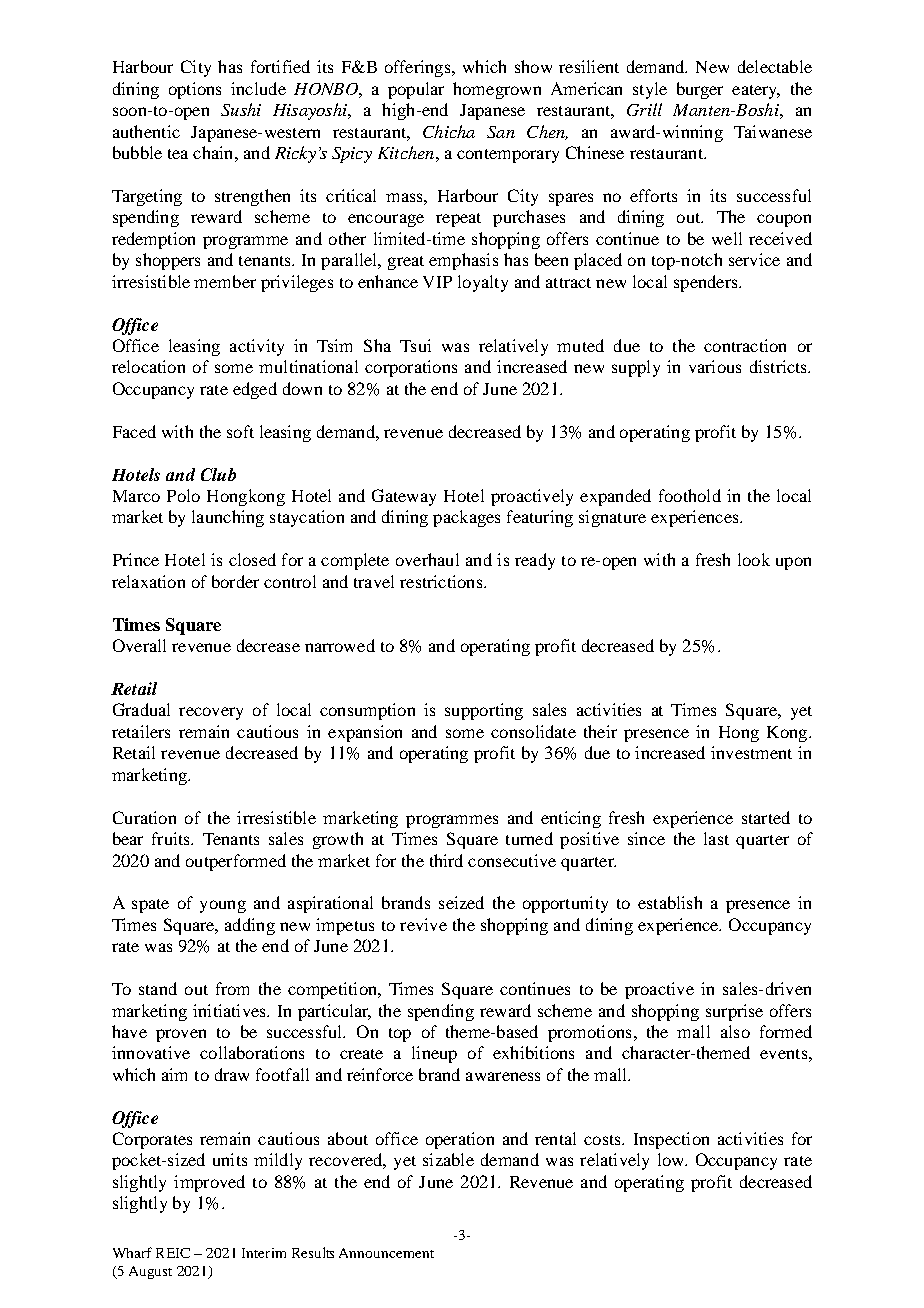  Describe the element at coordinates (386, 1253) in the image. I see `Announcement` at that location.
